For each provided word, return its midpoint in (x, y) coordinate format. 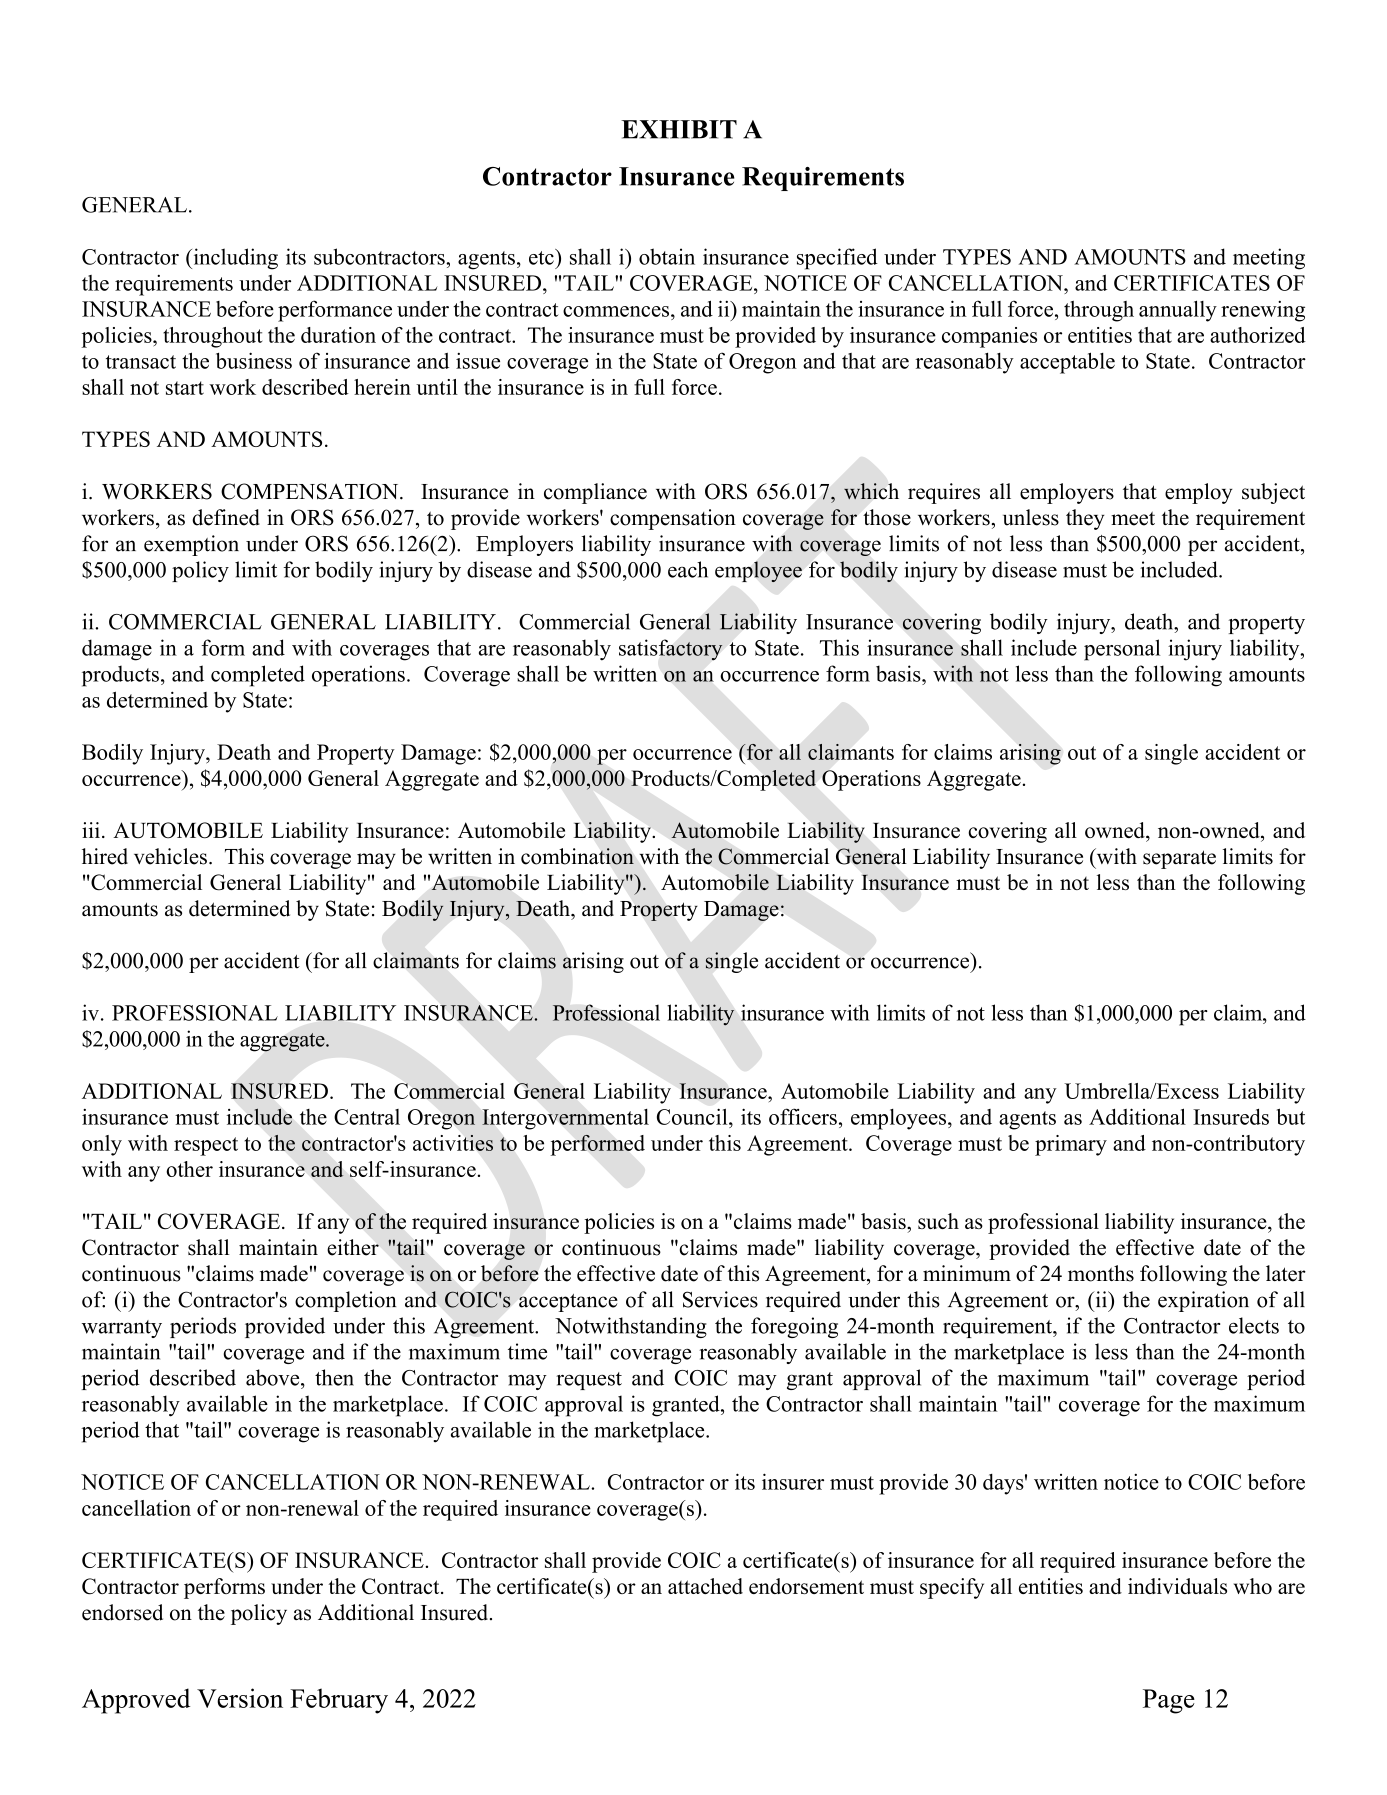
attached (705, 1586)
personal (1122, 650)
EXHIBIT (679, 129)
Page (1169, 1701)
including (234, 259)
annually (1178, 311)
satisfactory (671, 650)
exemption (191, 545)
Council (693, 1116)
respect (206, 1146)
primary (1071, 1145)
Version (240, 1698)
